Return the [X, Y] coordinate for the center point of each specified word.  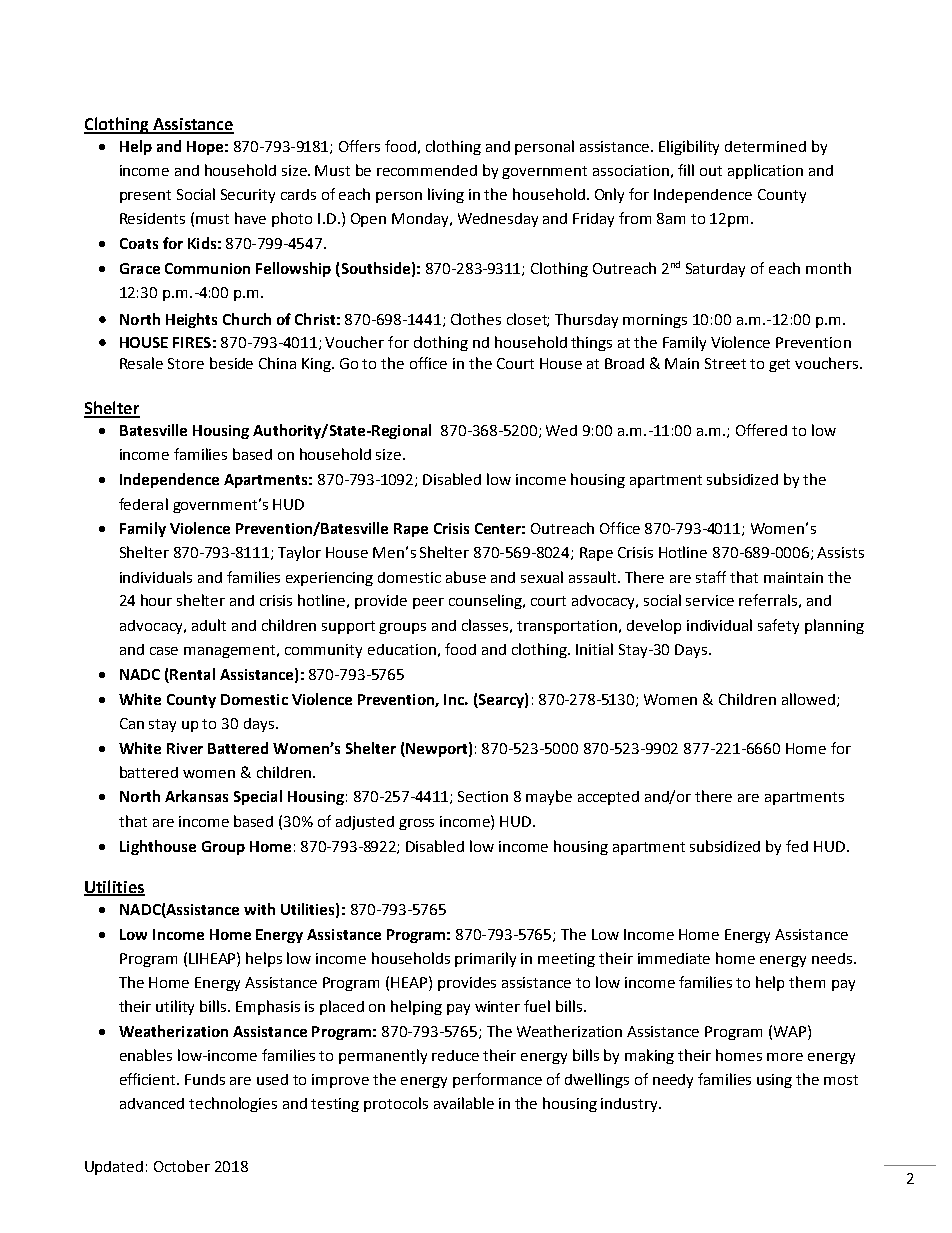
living [446, 195]
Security [248, 196]
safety [778, 626]
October [182, 1166]
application [765, 171]
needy [673, 1081]
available [464, 1103]
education [402, 649]
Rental [192, 674]
